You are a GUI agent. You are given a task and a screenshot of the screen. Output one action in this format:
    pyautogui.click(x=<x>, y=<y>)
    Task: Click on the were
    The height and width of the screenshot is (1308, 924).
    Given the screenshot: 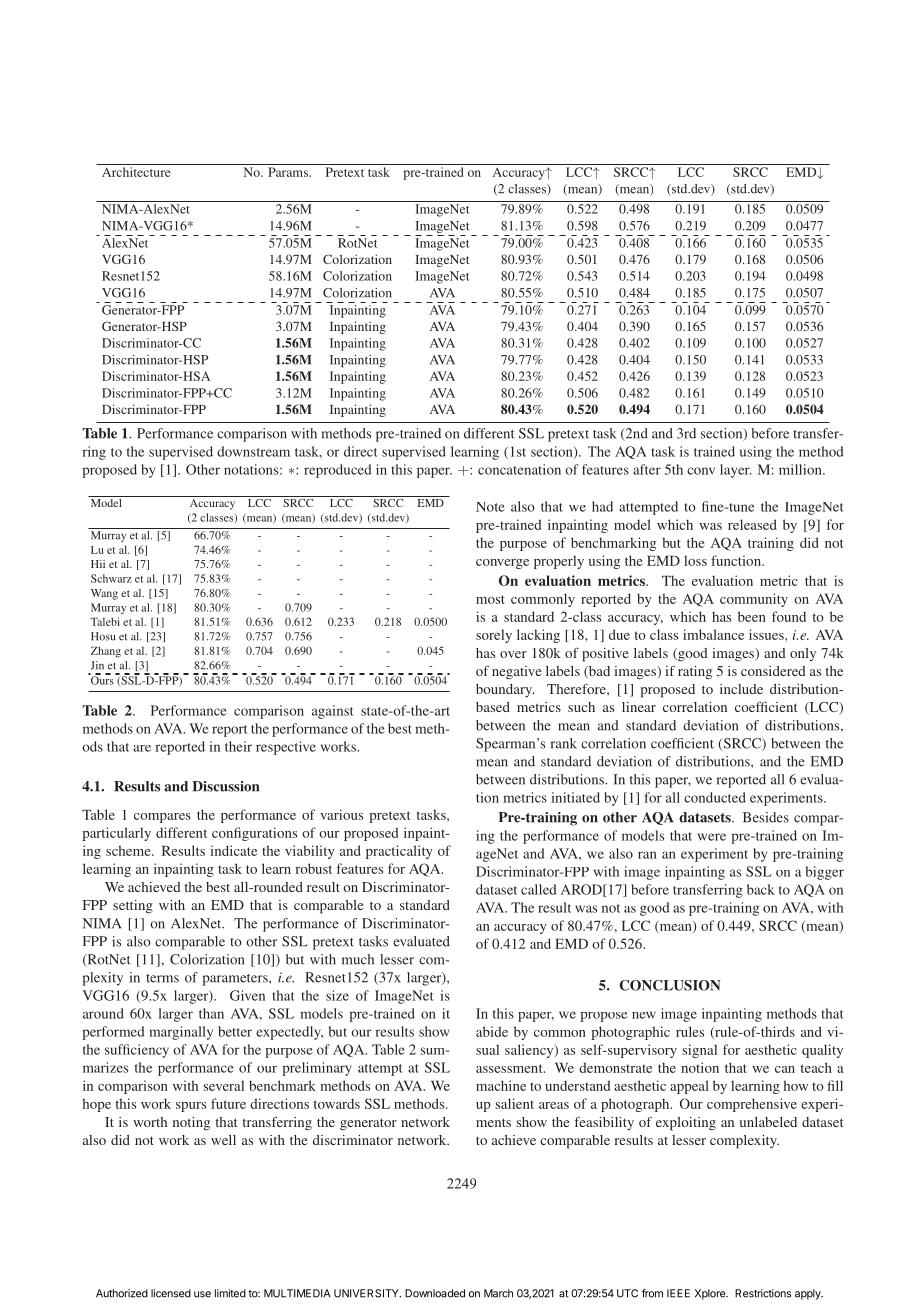 What is the action you would take?
    pyautogui.click(x=712, y=837)
